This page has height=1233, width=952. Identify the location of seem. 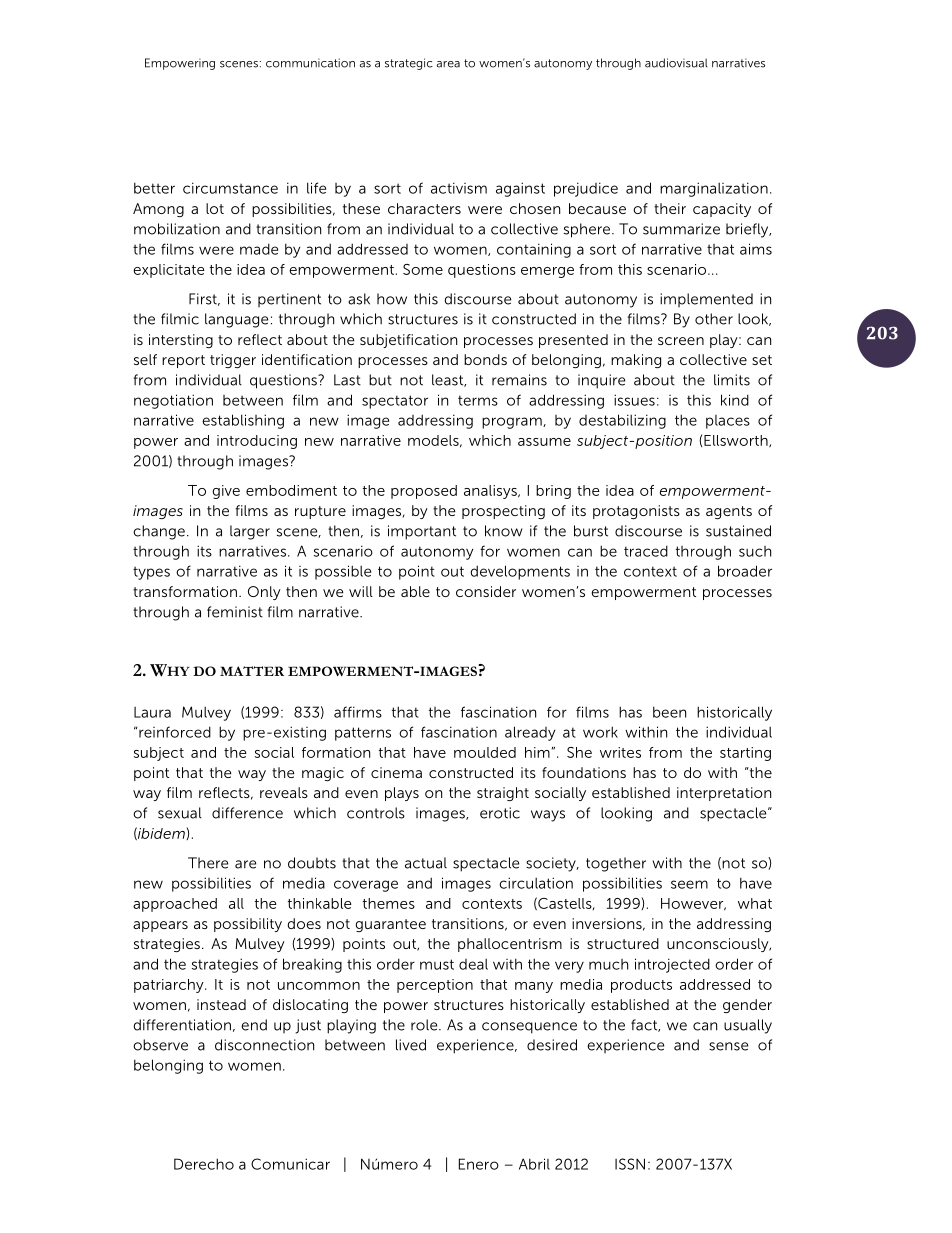
(689, 884).
